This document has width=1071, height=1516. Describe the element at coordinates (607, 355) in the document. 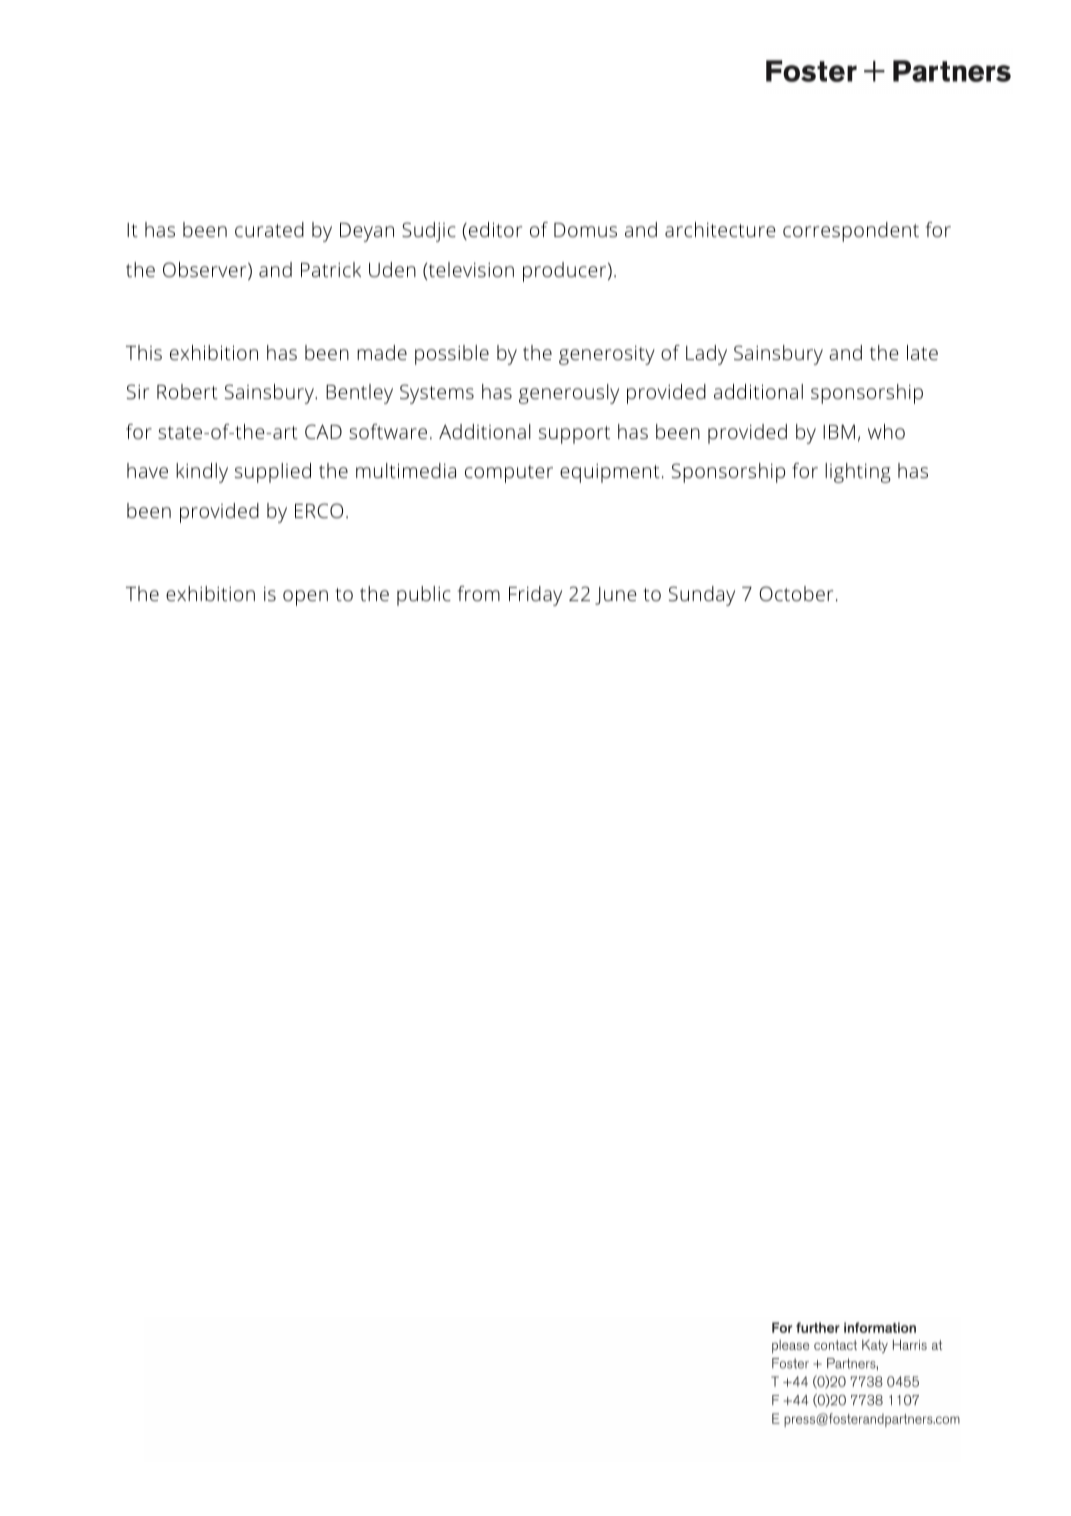

I see `generosity` at that location.
